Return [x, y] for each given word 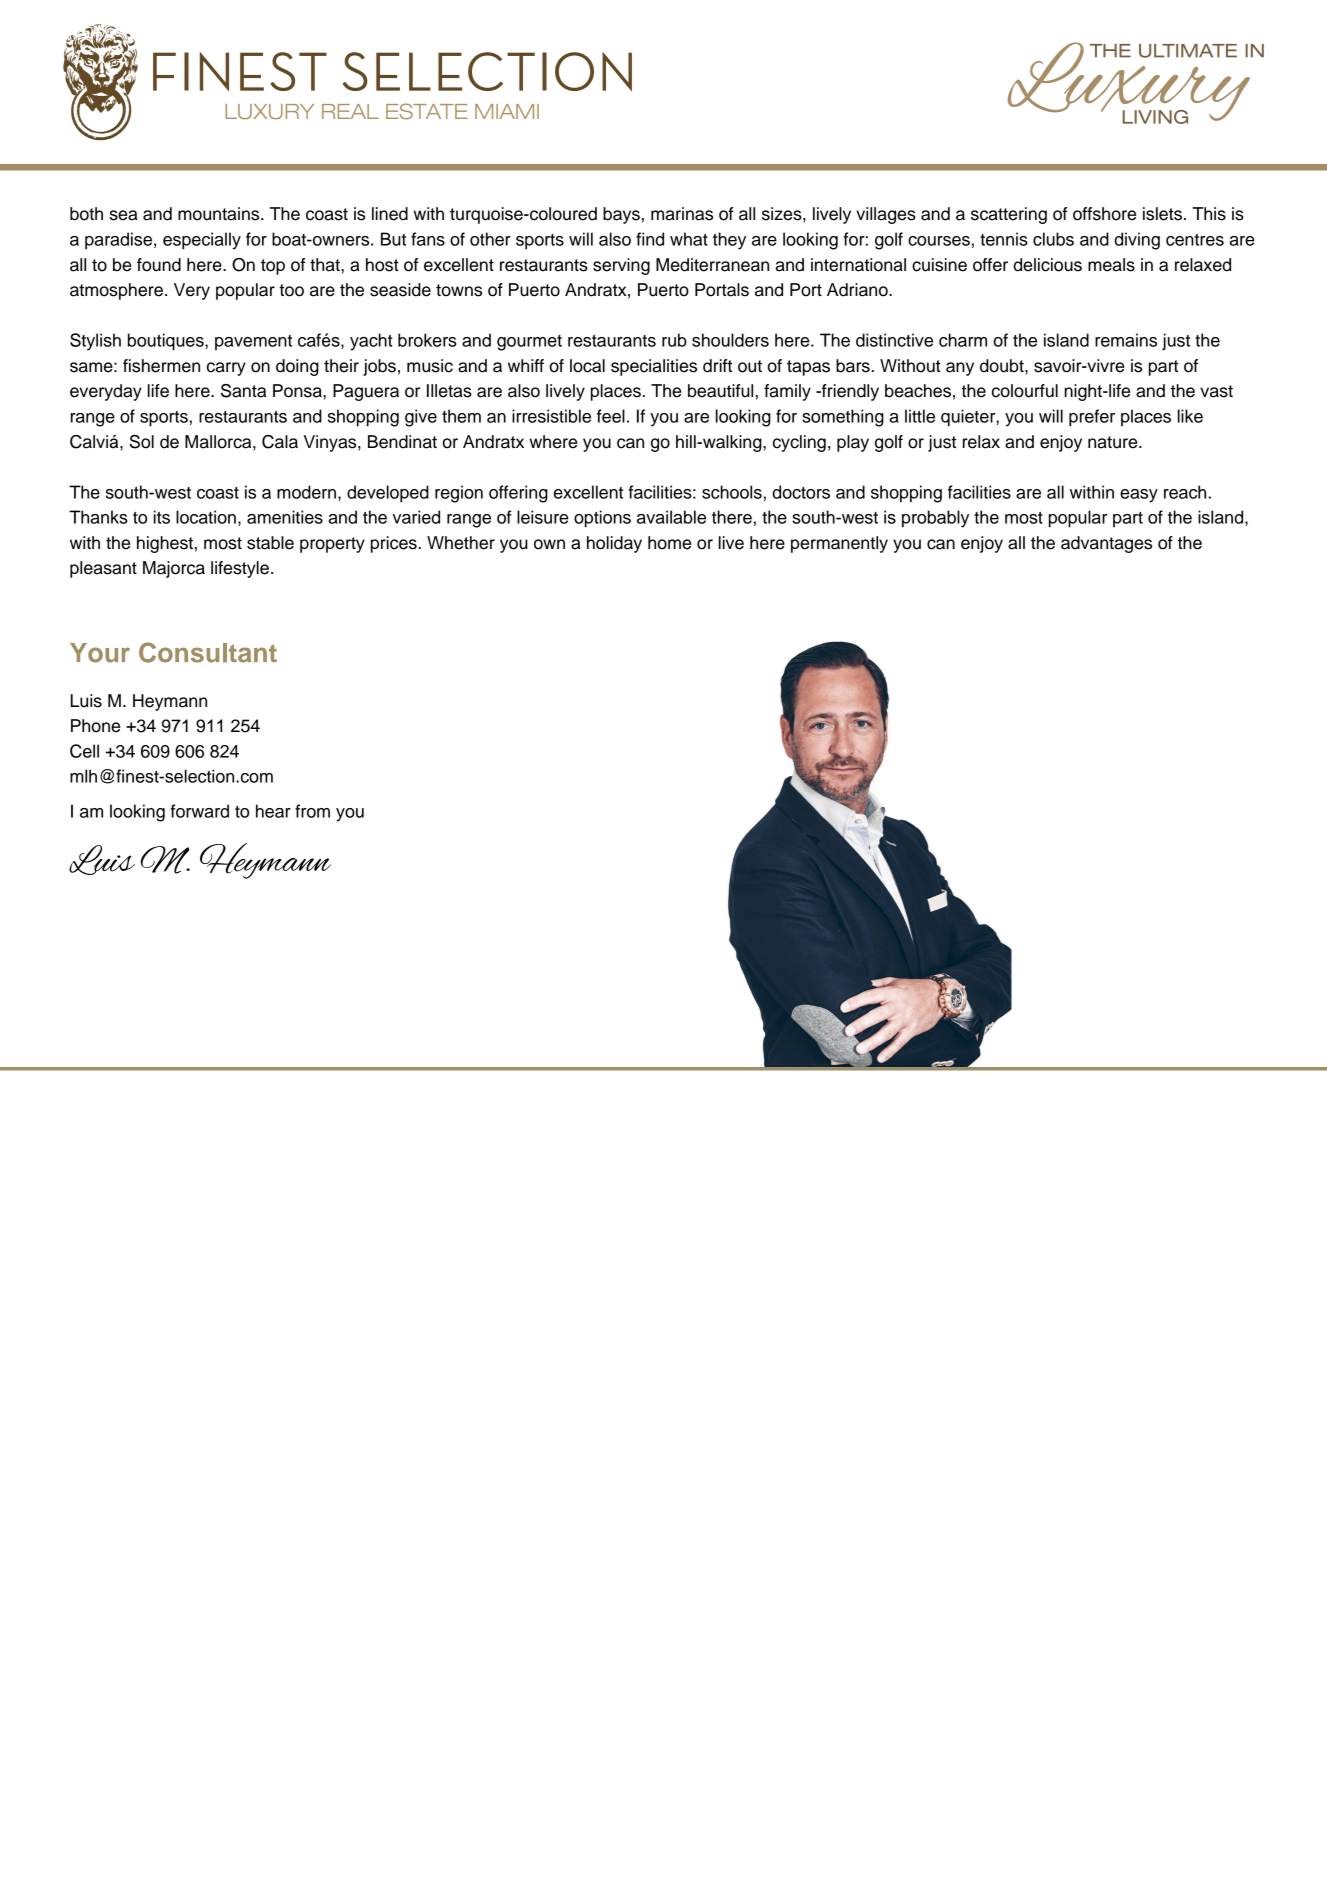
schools [732, 492]
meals [1111, 265]
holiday [614, 544]
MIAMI [507, 111]
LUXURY [269, 111]
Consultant [208, 652]
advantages [1106, 544]
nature [1114, 442]
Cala [280, 442]
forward [199, 811]
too [291, 290]
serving [621, 266]
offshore [1104, 214]
